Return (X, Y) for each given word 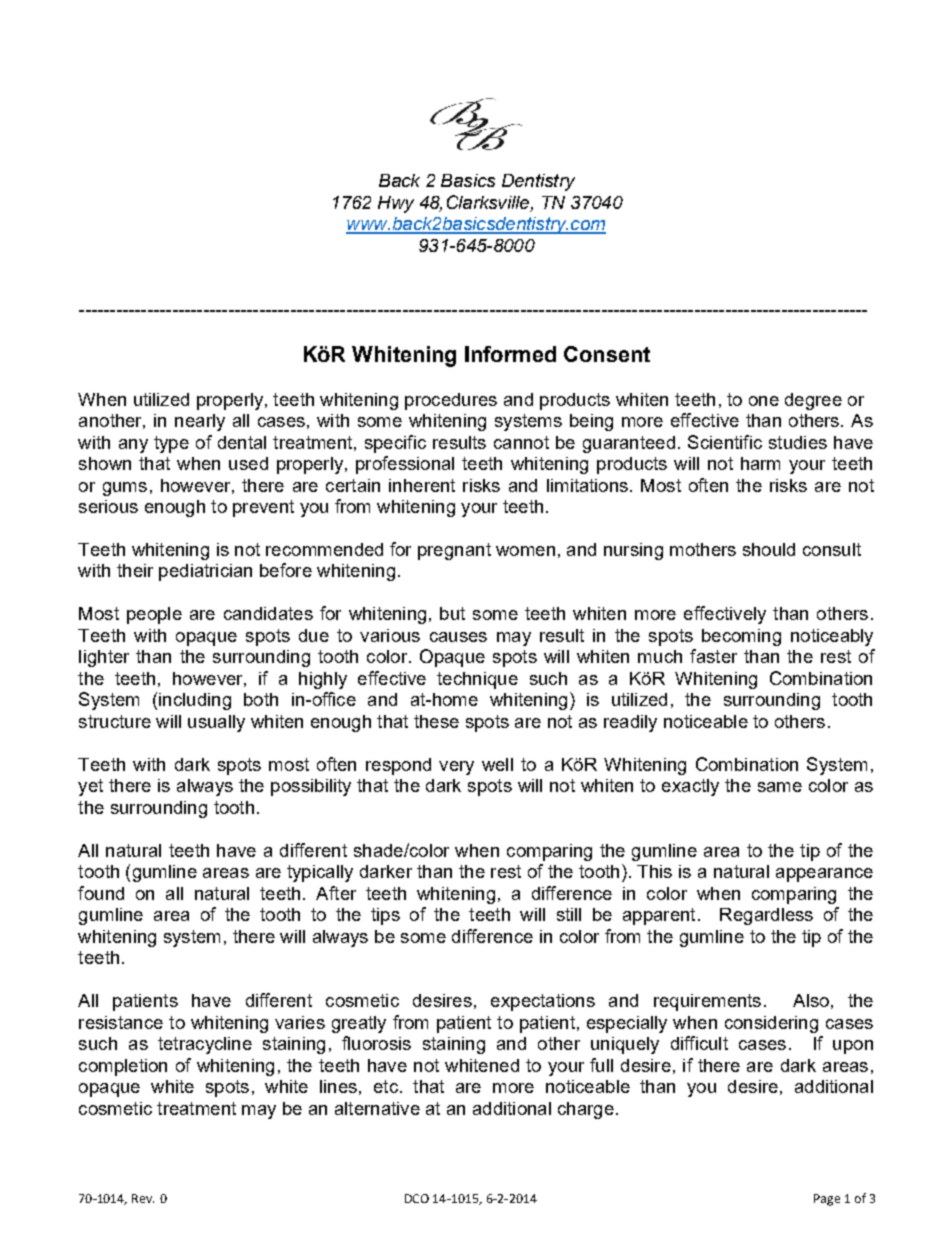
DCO (417, 1198)
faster (713, 656)
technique (477, 680)
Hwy (396, 204)
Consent (607, 354)
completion (123, 1067)
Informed (510, 354)
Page (827, 1200)
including (195, 701)
